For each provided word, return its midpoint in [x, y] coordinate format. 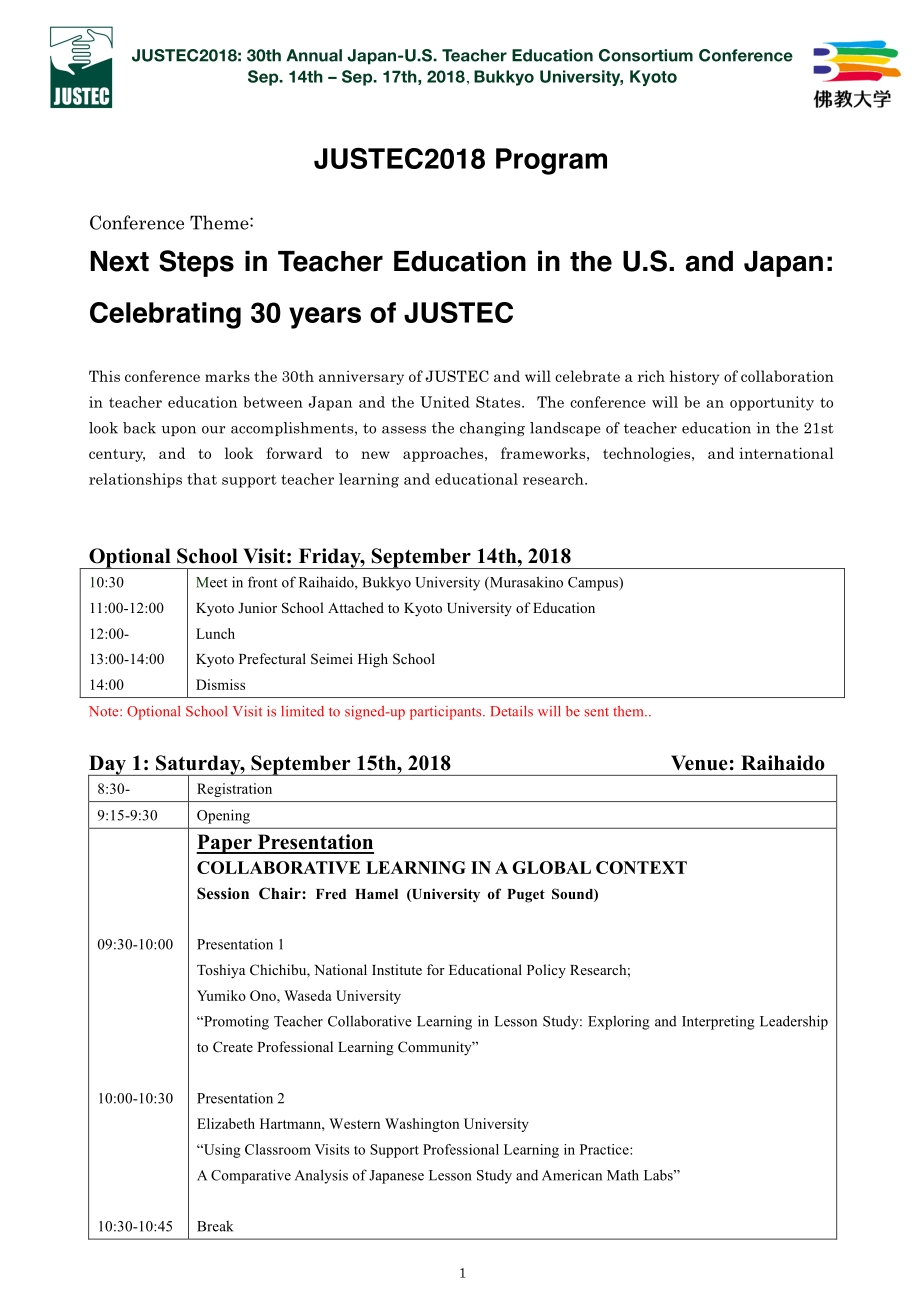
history [695, 377]
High [373, 660]
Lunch [215, 633]
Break [215, 1226]
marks [227, 376]
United [445, 402]
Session [223, 893]
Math [623, 1175]
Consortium [646, 55]
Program [551, 161]
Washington [422, 1125]
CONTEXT [641, 867]
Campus [594, 584]
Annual [314, 55]
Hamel [376, 894]
